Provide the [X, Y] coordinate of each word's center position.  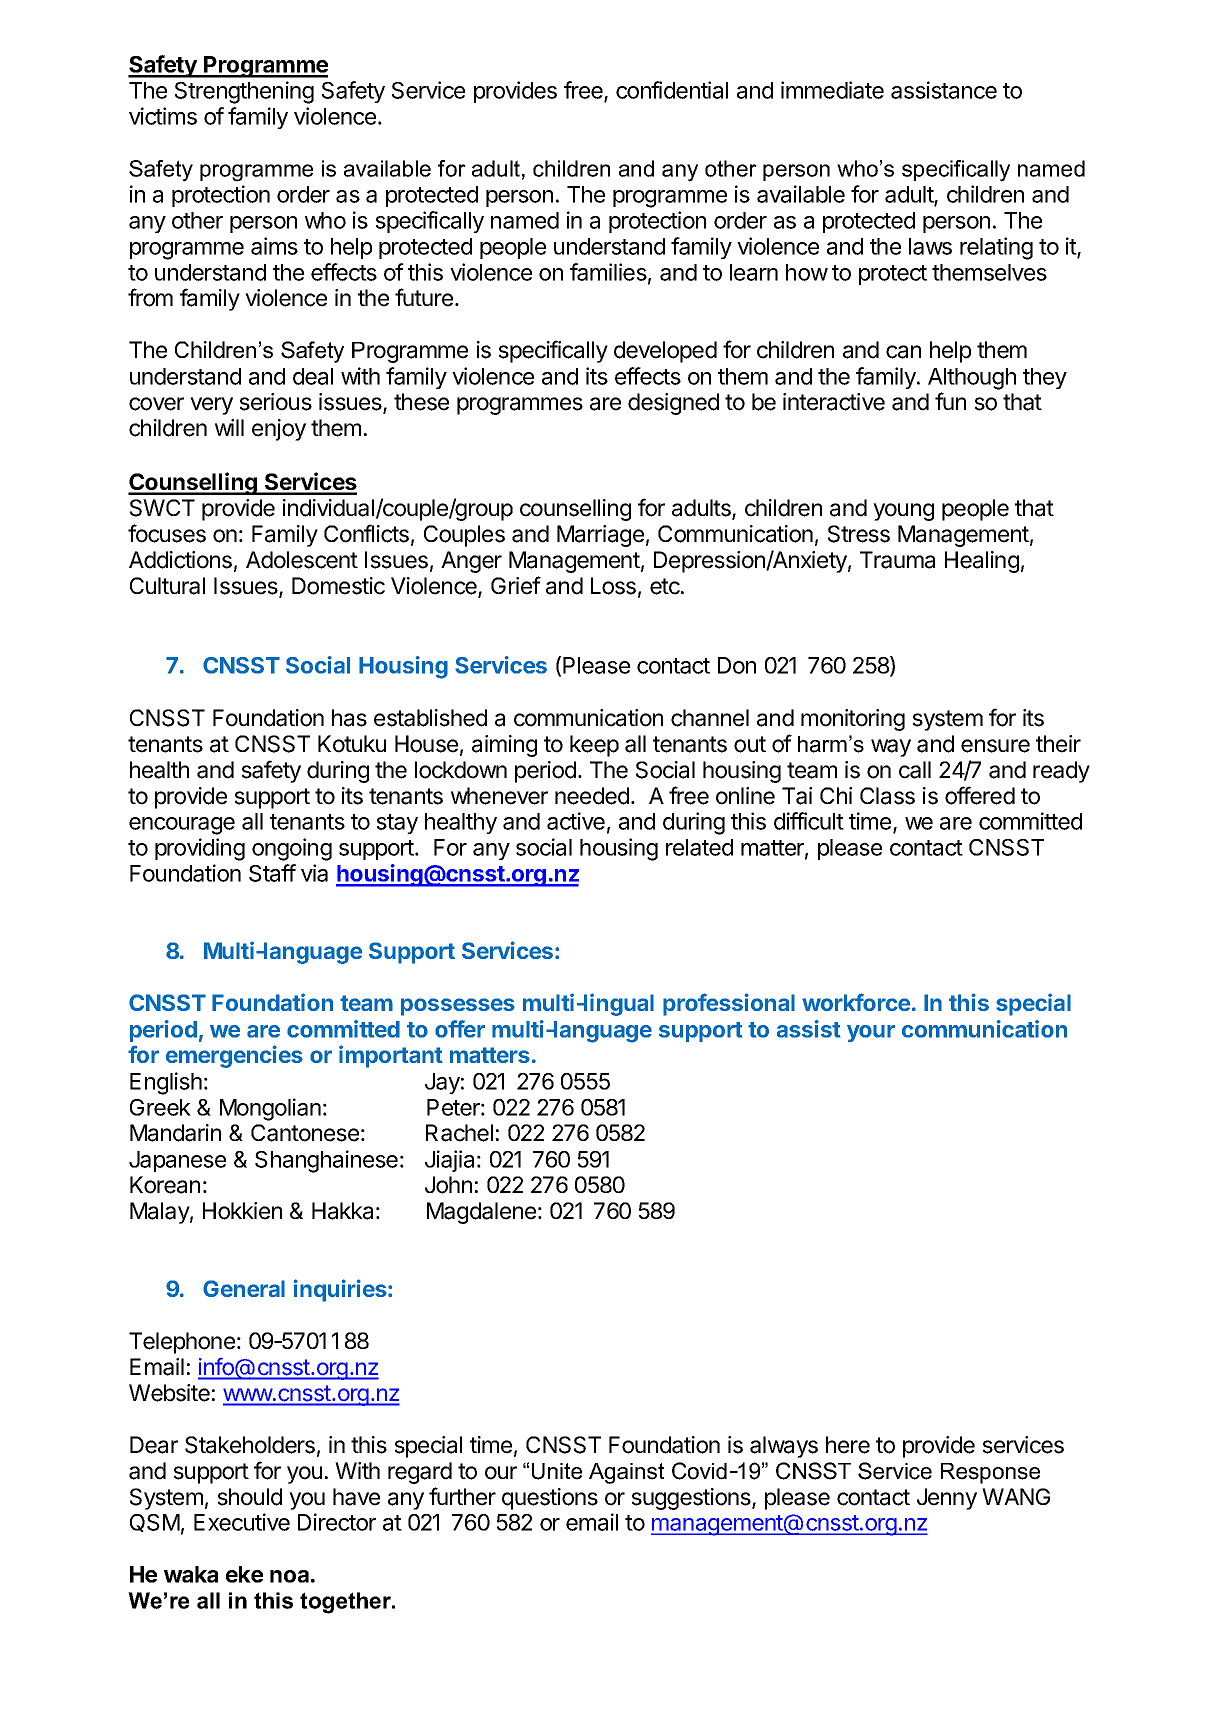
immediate [832, 90]
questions [550, 1499]
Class [887, 796]
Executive [242, 1522]
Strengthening [244, 92]
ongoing [292, 849]
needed [592, 796]
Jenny [947, 1499]
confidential [672, 90]
